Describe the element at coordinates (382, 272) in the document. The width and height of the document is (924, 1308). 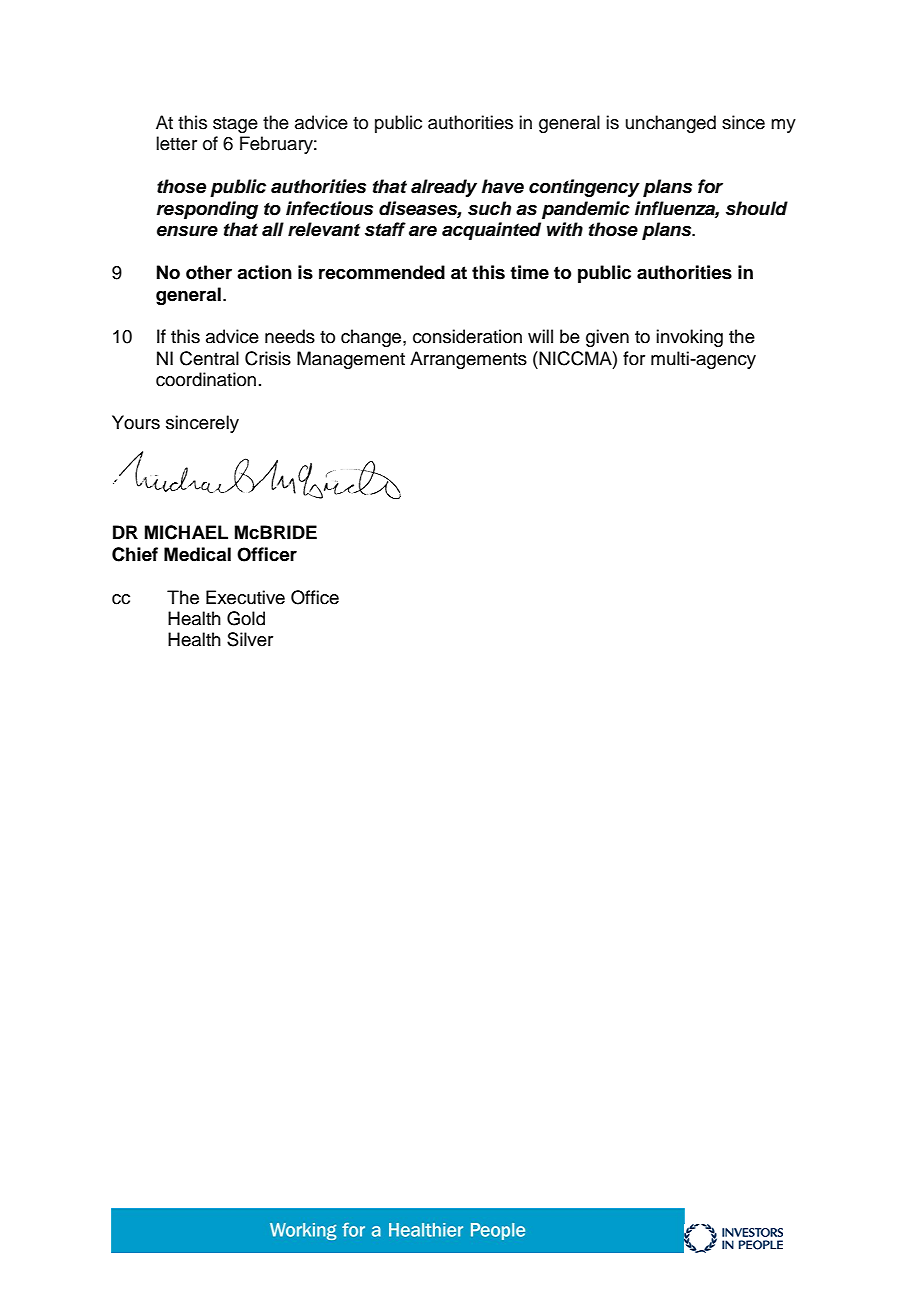
I see `recommended` at that location.
